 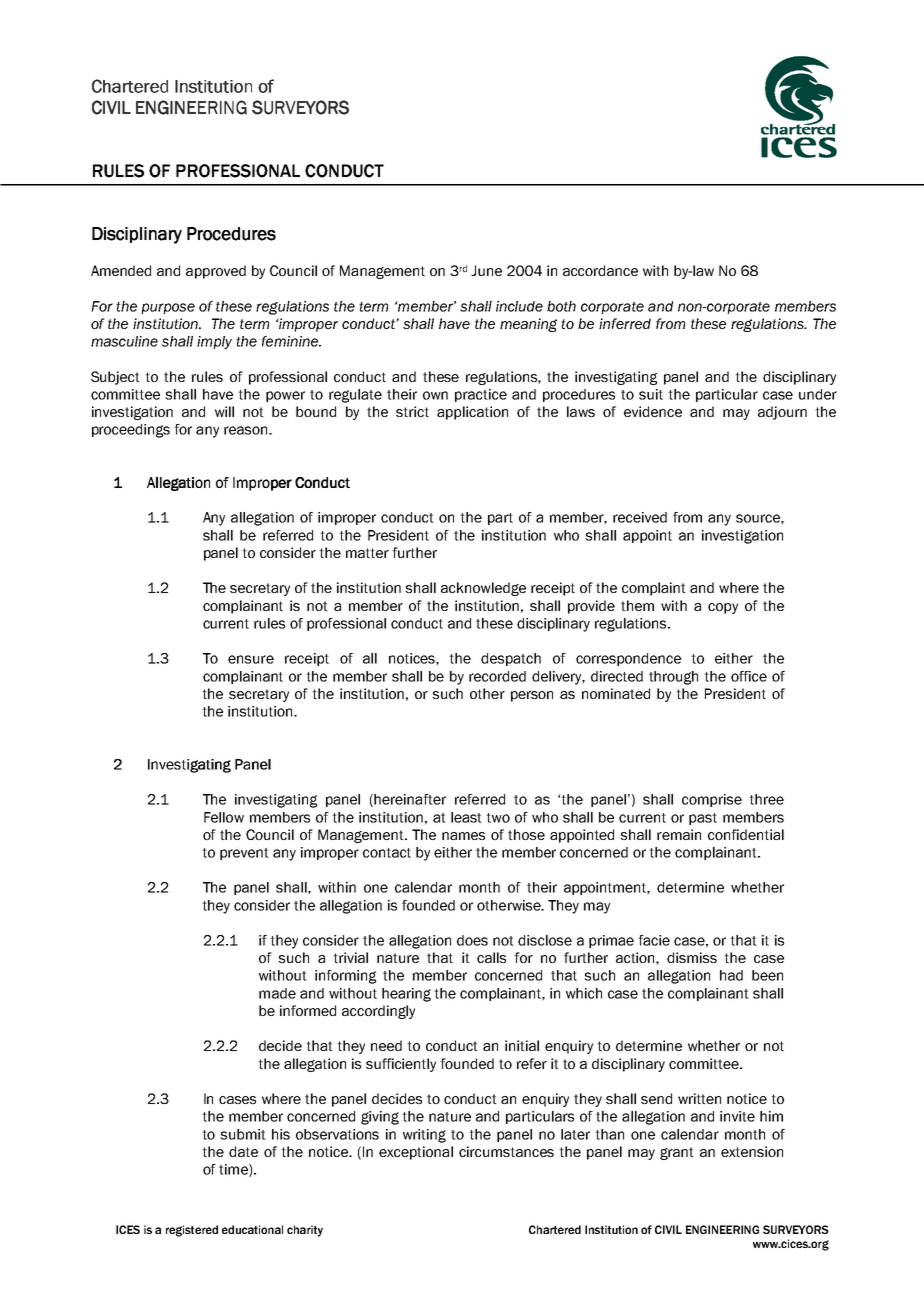 What do you see at coordinates (506, 1151) in the screenshot?
I see `circumstances` at bounding box center [506, 1151].
